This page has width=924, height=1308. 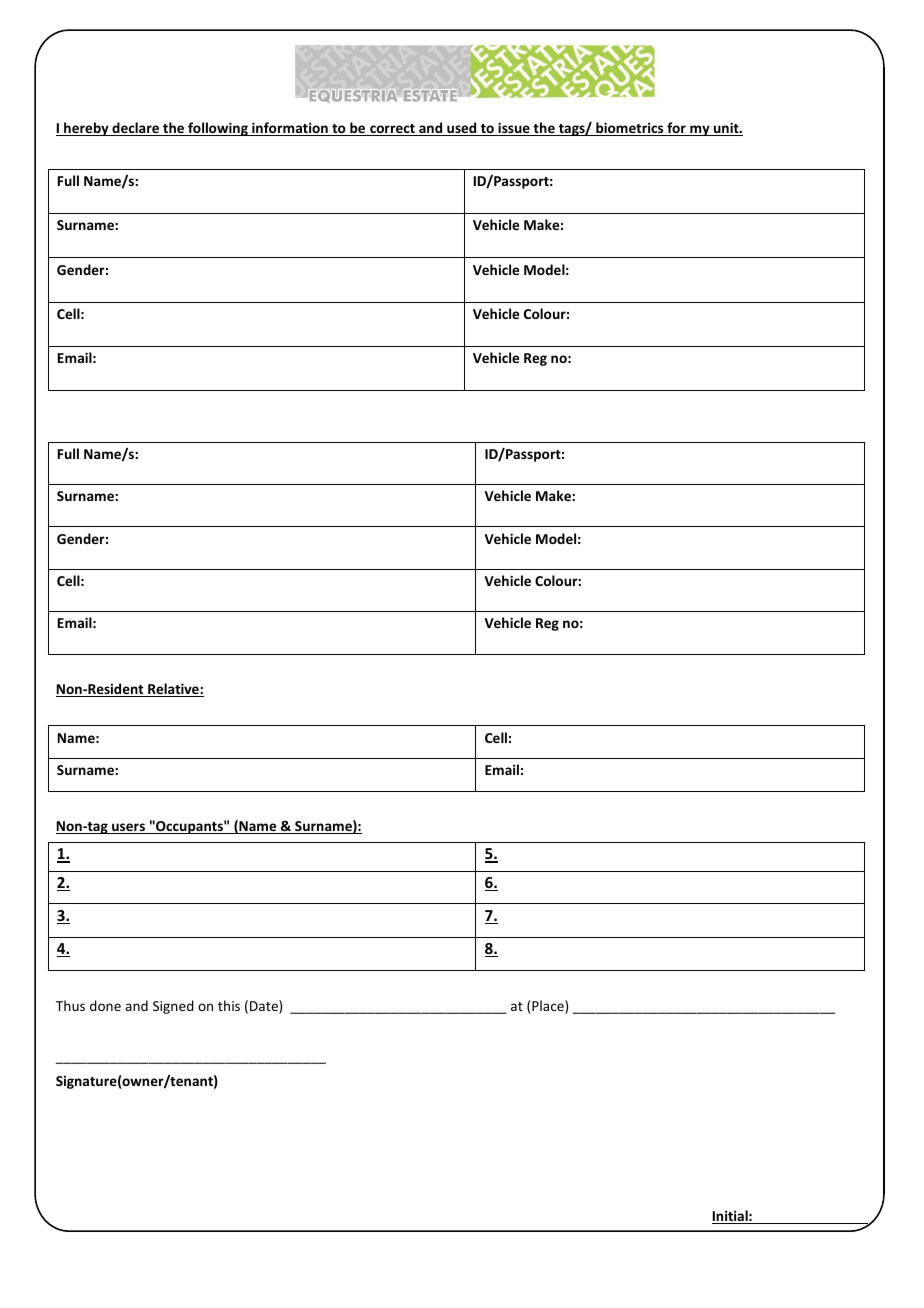 What do you see at coordinates (173, 1007) in the page?
I see `Signed` at bounding box center [173, 1007].
